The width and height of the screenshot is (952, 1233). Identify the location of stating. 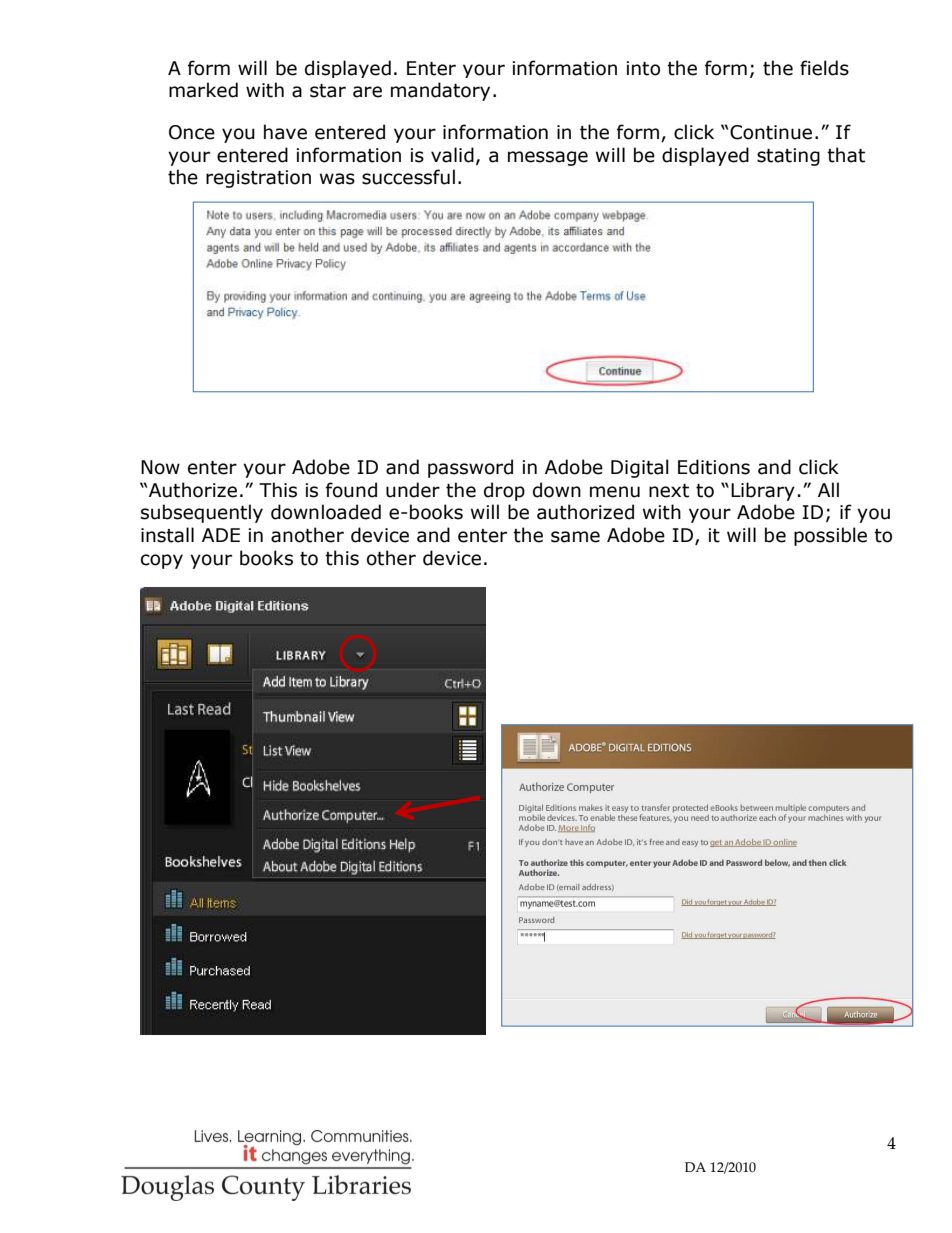
(788, 157).
